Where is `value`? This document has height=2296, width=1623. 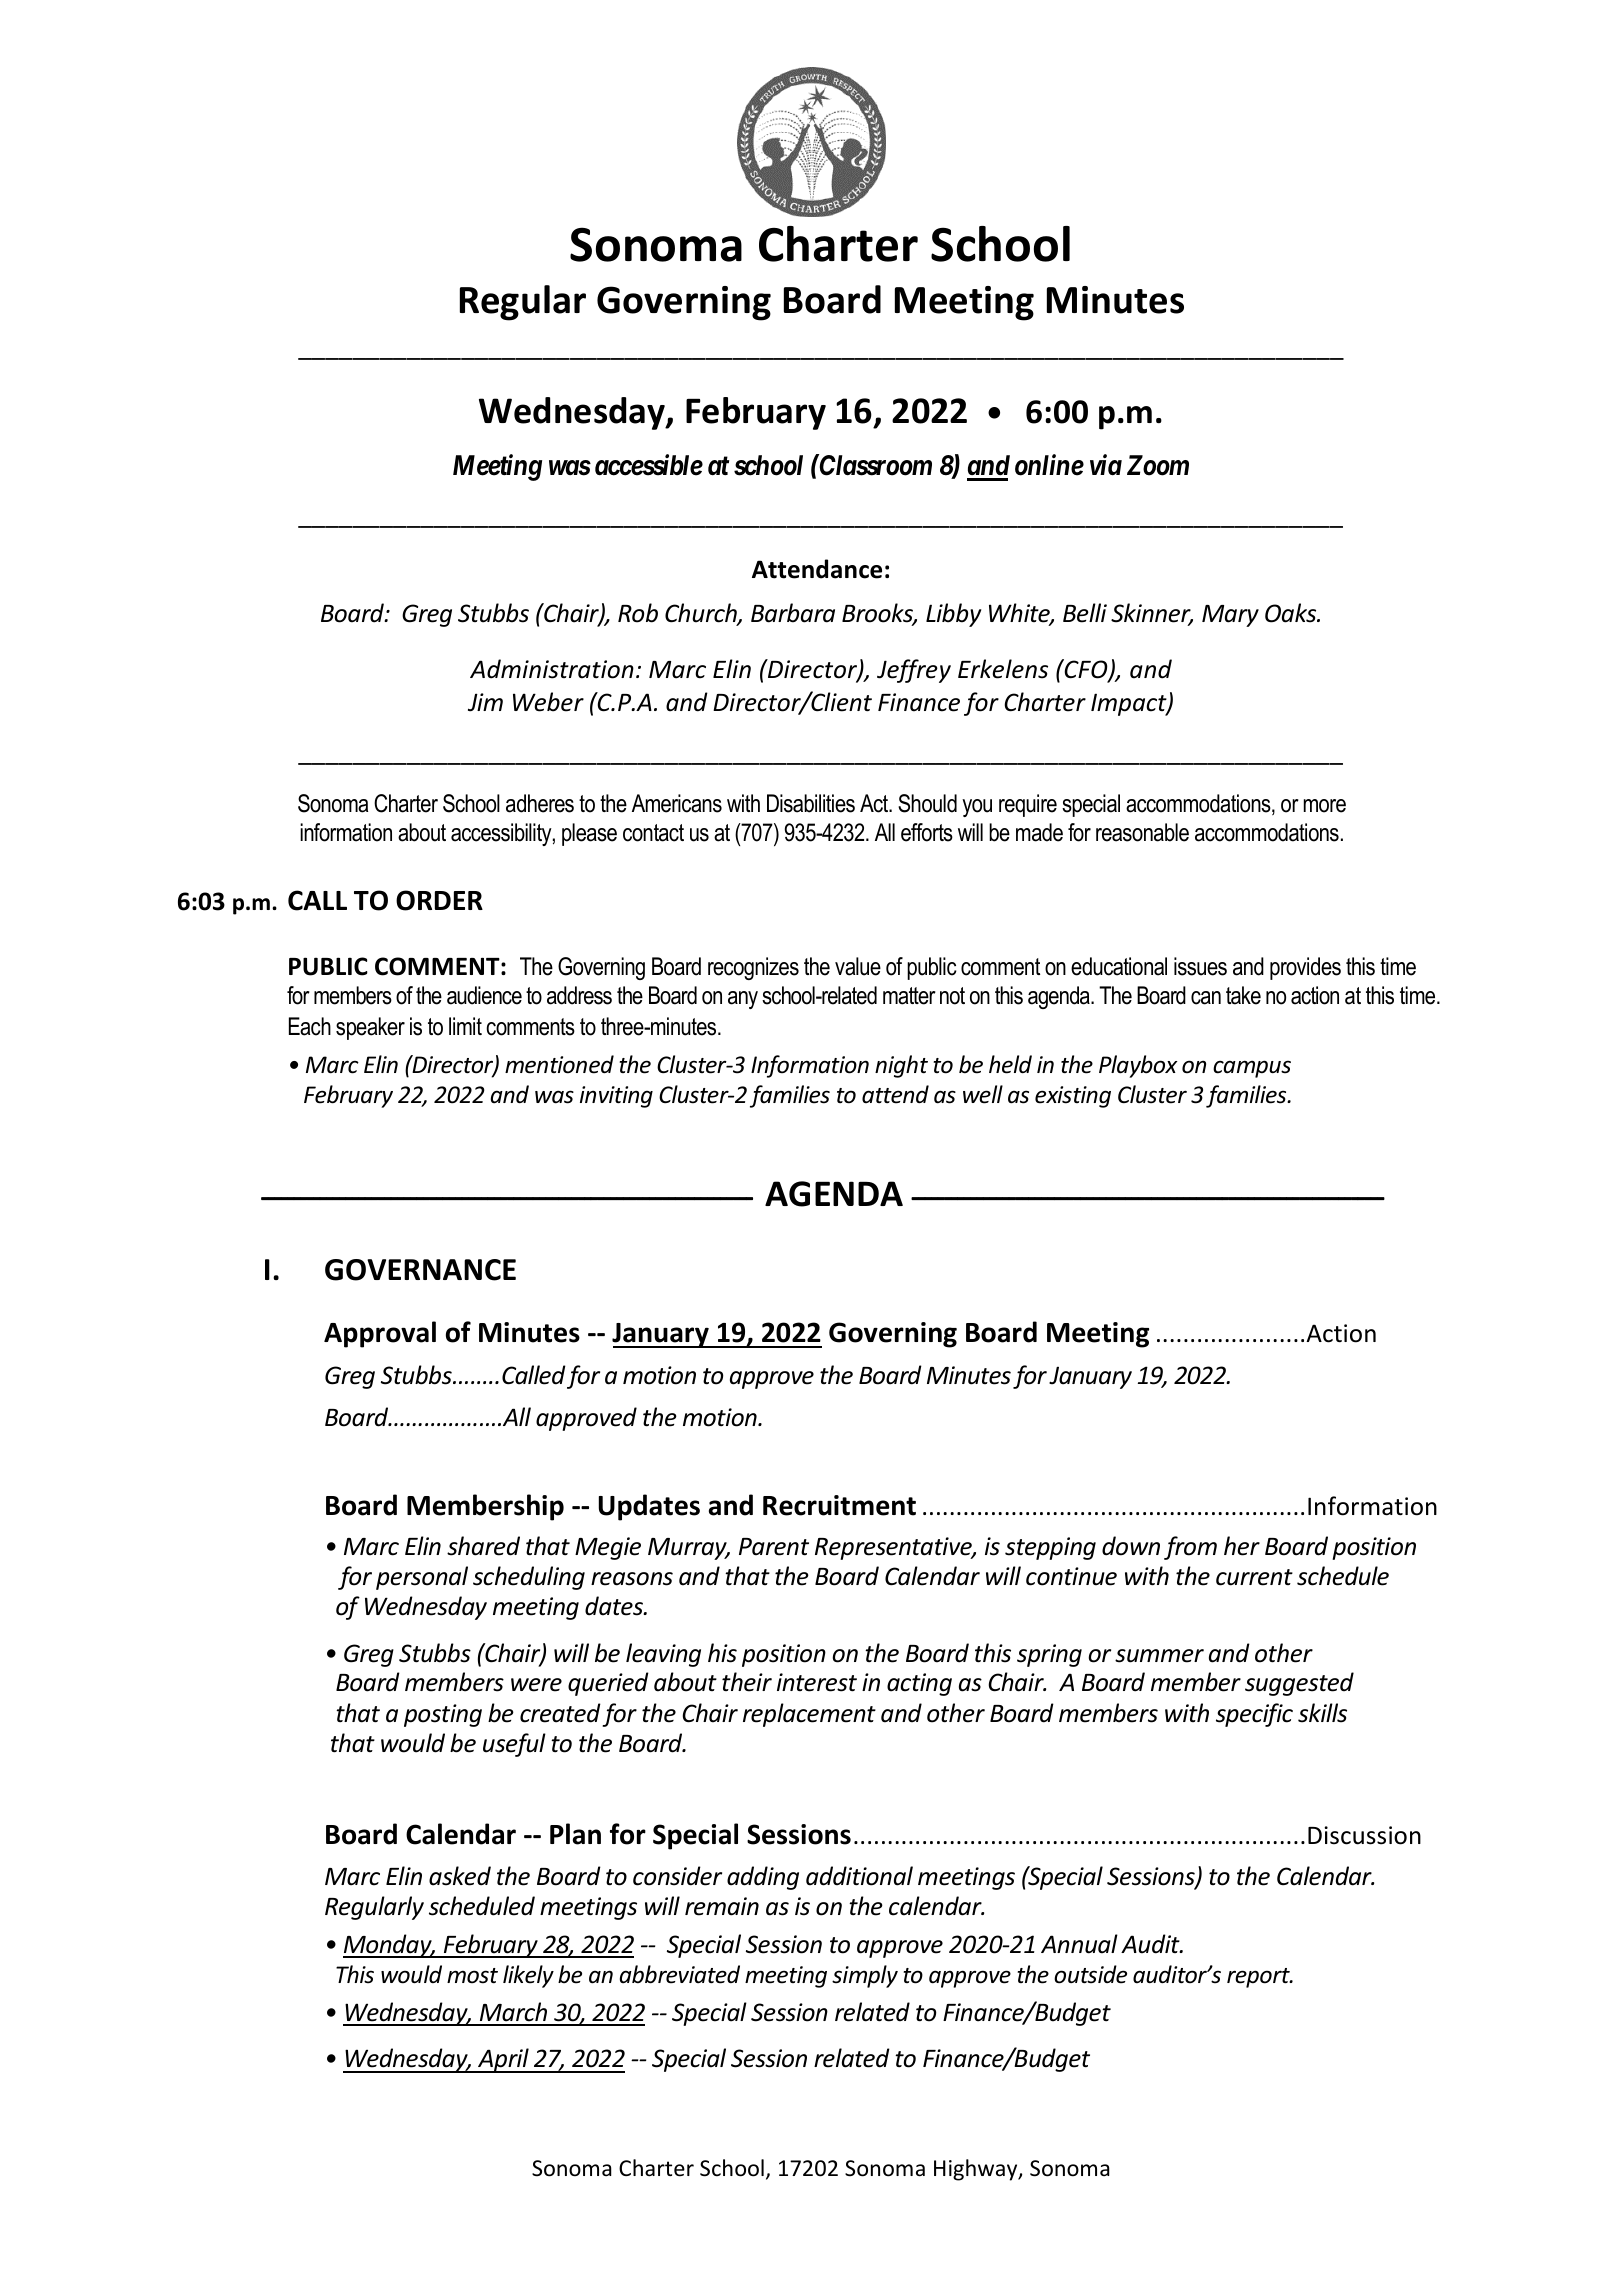
value is located at coordinates (858, 966).
